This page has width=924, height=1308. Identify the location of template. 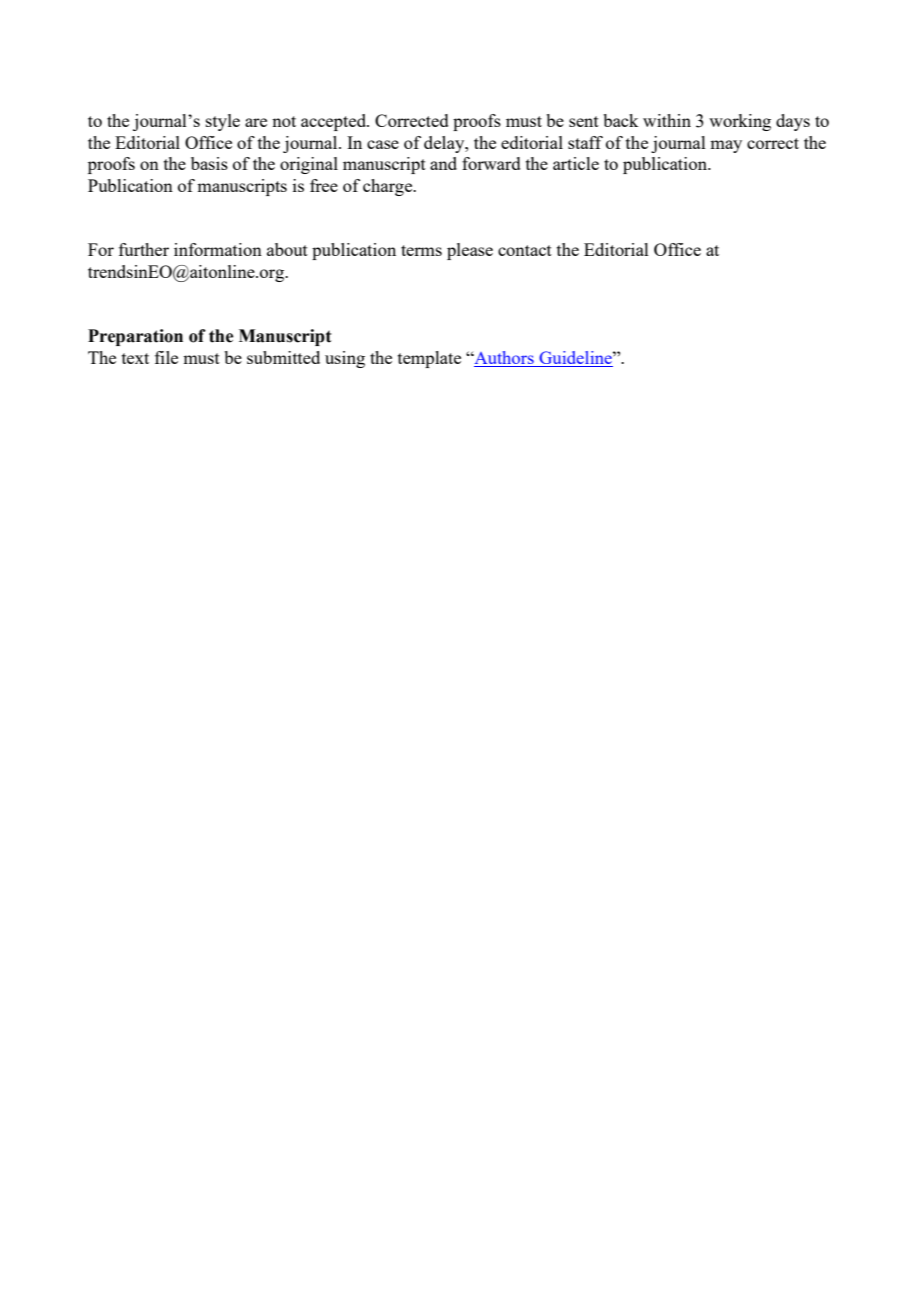
(429, 359).
